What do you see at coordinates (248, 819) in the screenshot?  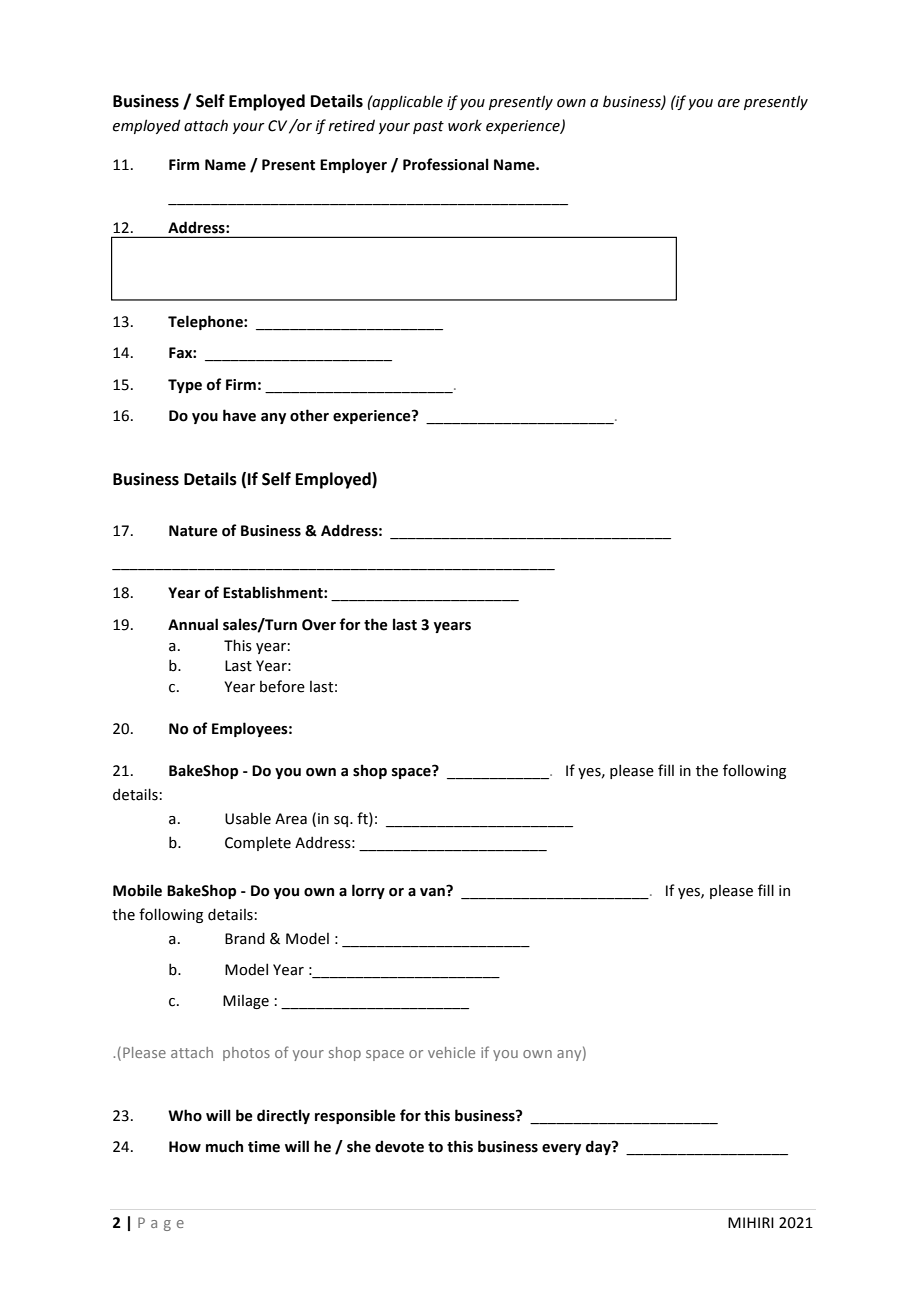 I see `Usable` at bounding box center [248, 819].
